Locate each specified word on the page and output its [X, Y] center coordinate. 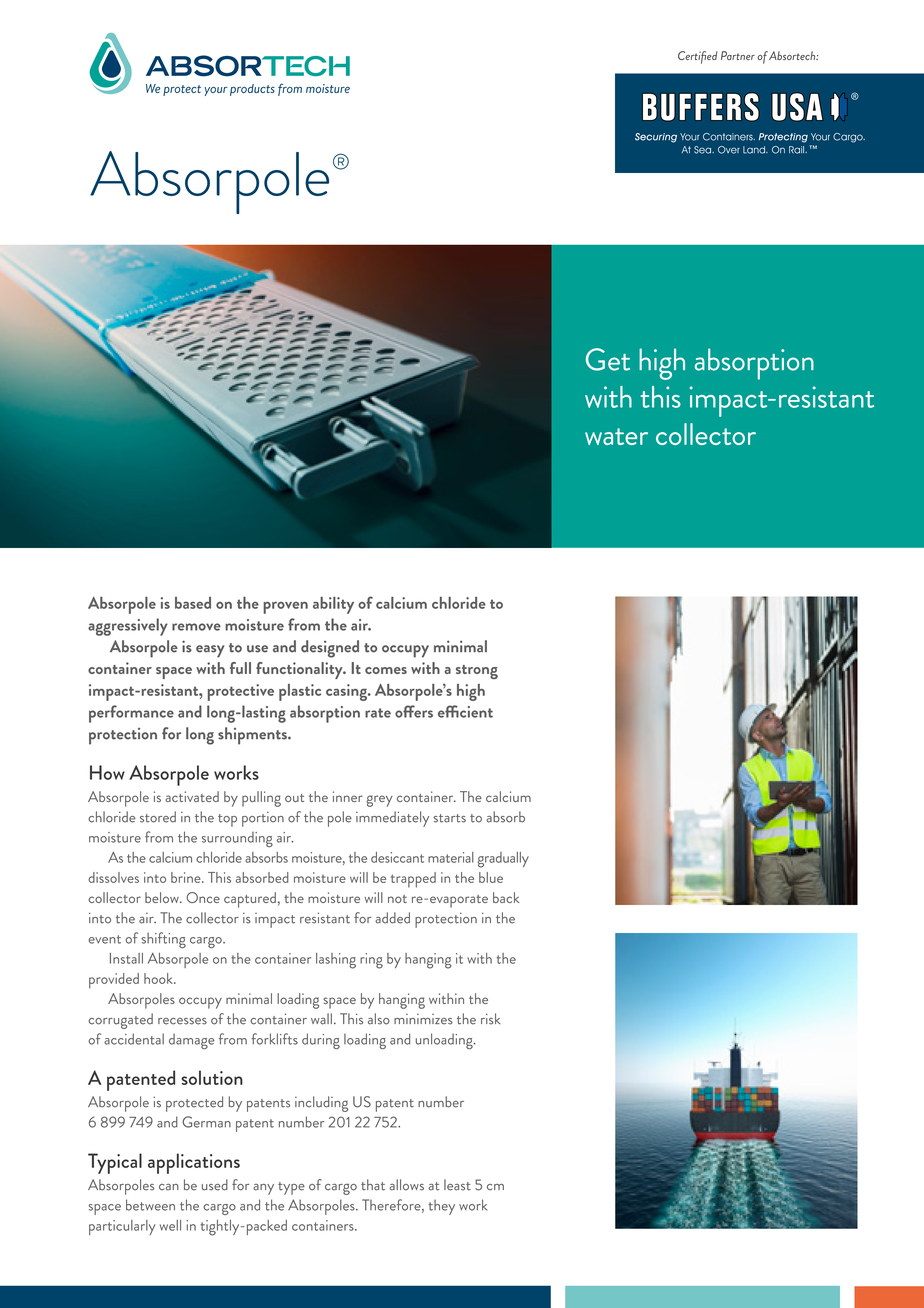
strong [477, 672]
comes [386, 670]
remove [196, 627]
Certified [697, 57]
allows [406, 1185]
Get [608, 359]
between [150, 1205]
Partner [738, 55]
